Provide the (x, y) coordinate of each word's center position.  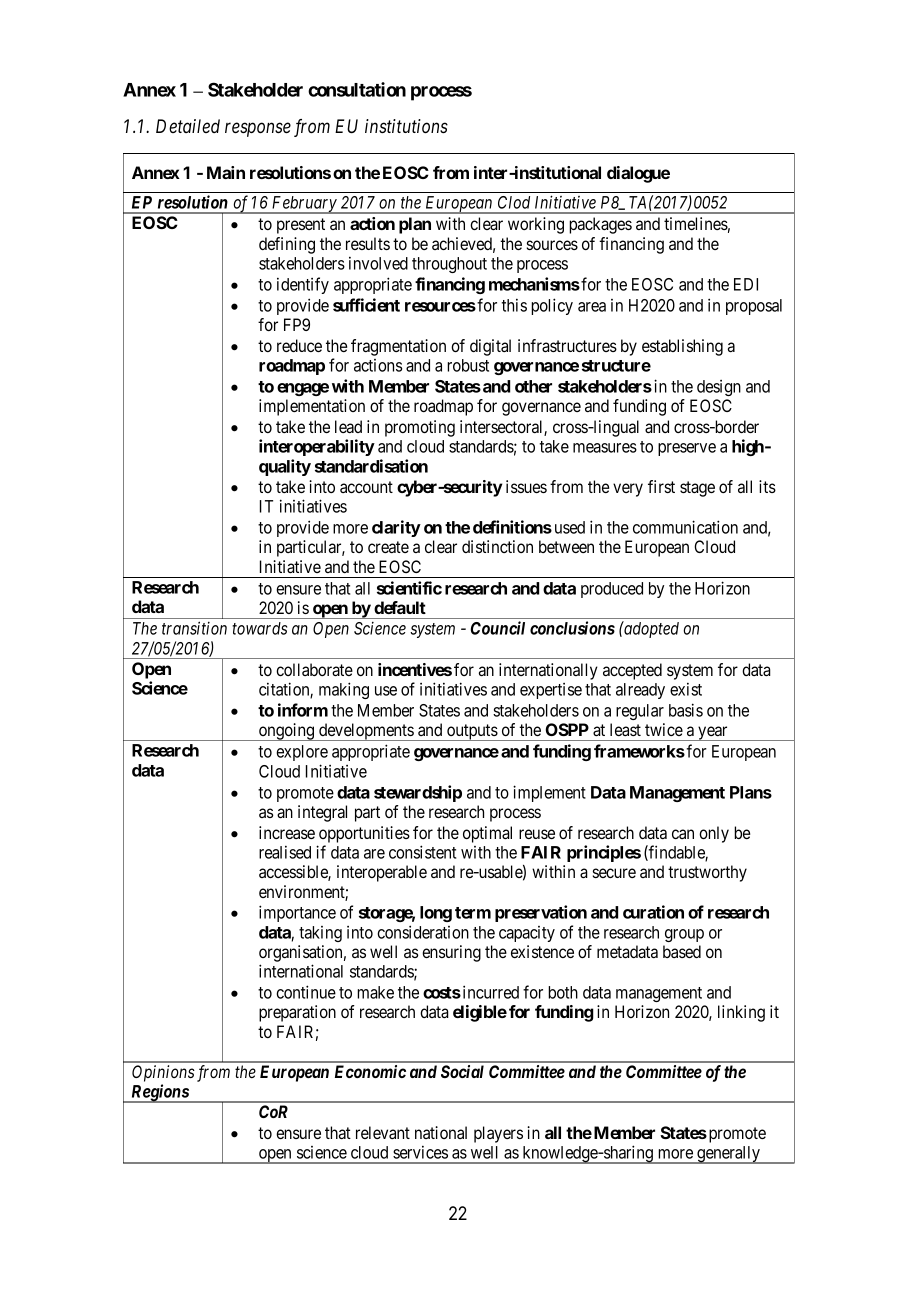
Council (498, 628)
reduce (299, 345)
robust (468, 365)
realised (285, 852)
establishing (682, 347)
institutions (406, 126)
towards (259, 628)
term (473, 913)
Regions (159, 1093)
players (498, 1134)
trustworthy (707, 873)
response (258, 130)
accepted (632, 671)
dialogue (638, 174)
